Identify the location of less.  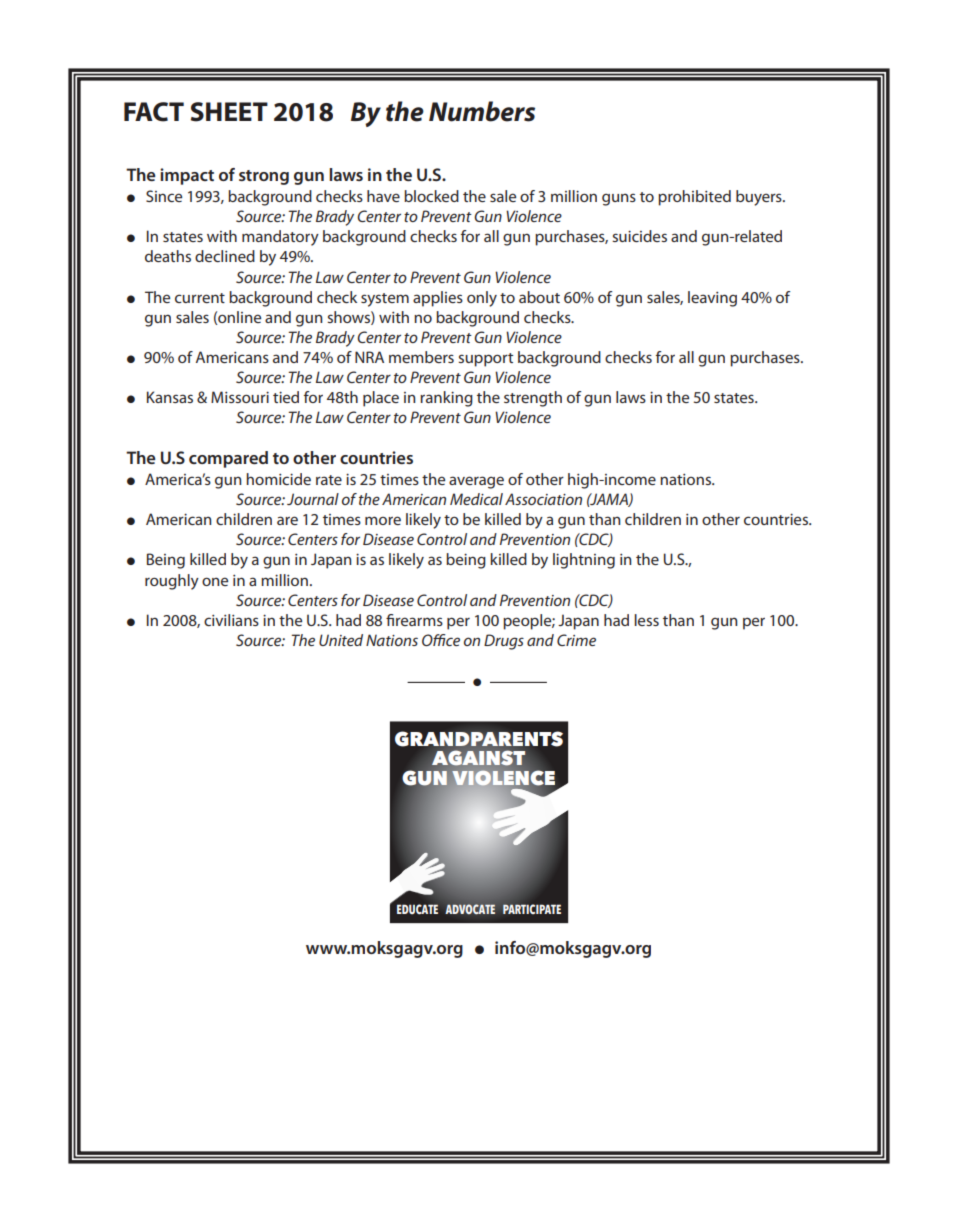
(646, 620).
